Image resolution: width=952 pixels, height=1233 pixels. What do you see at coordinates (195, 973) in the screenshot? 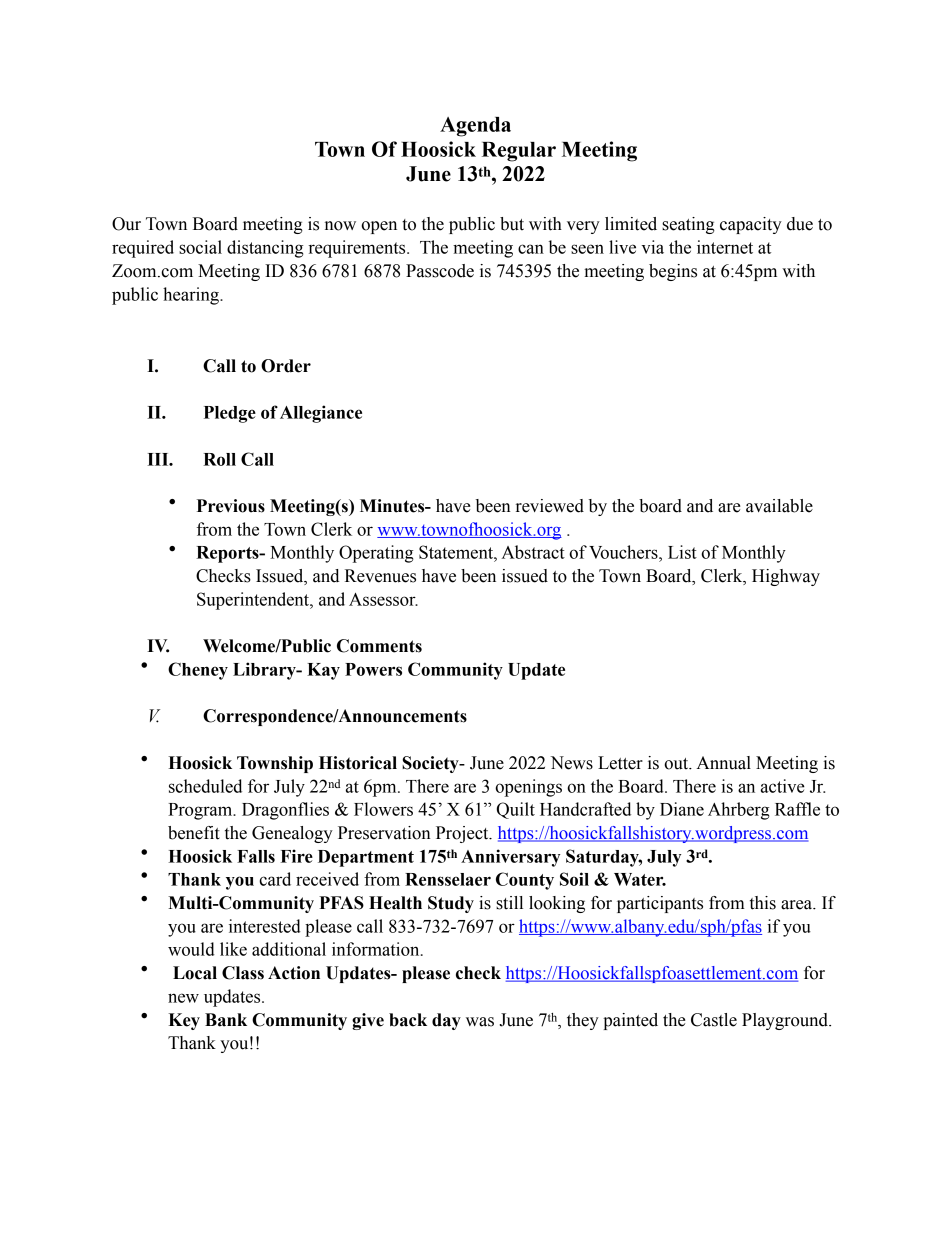
I see `Local` at bounding box center [195, 973].
